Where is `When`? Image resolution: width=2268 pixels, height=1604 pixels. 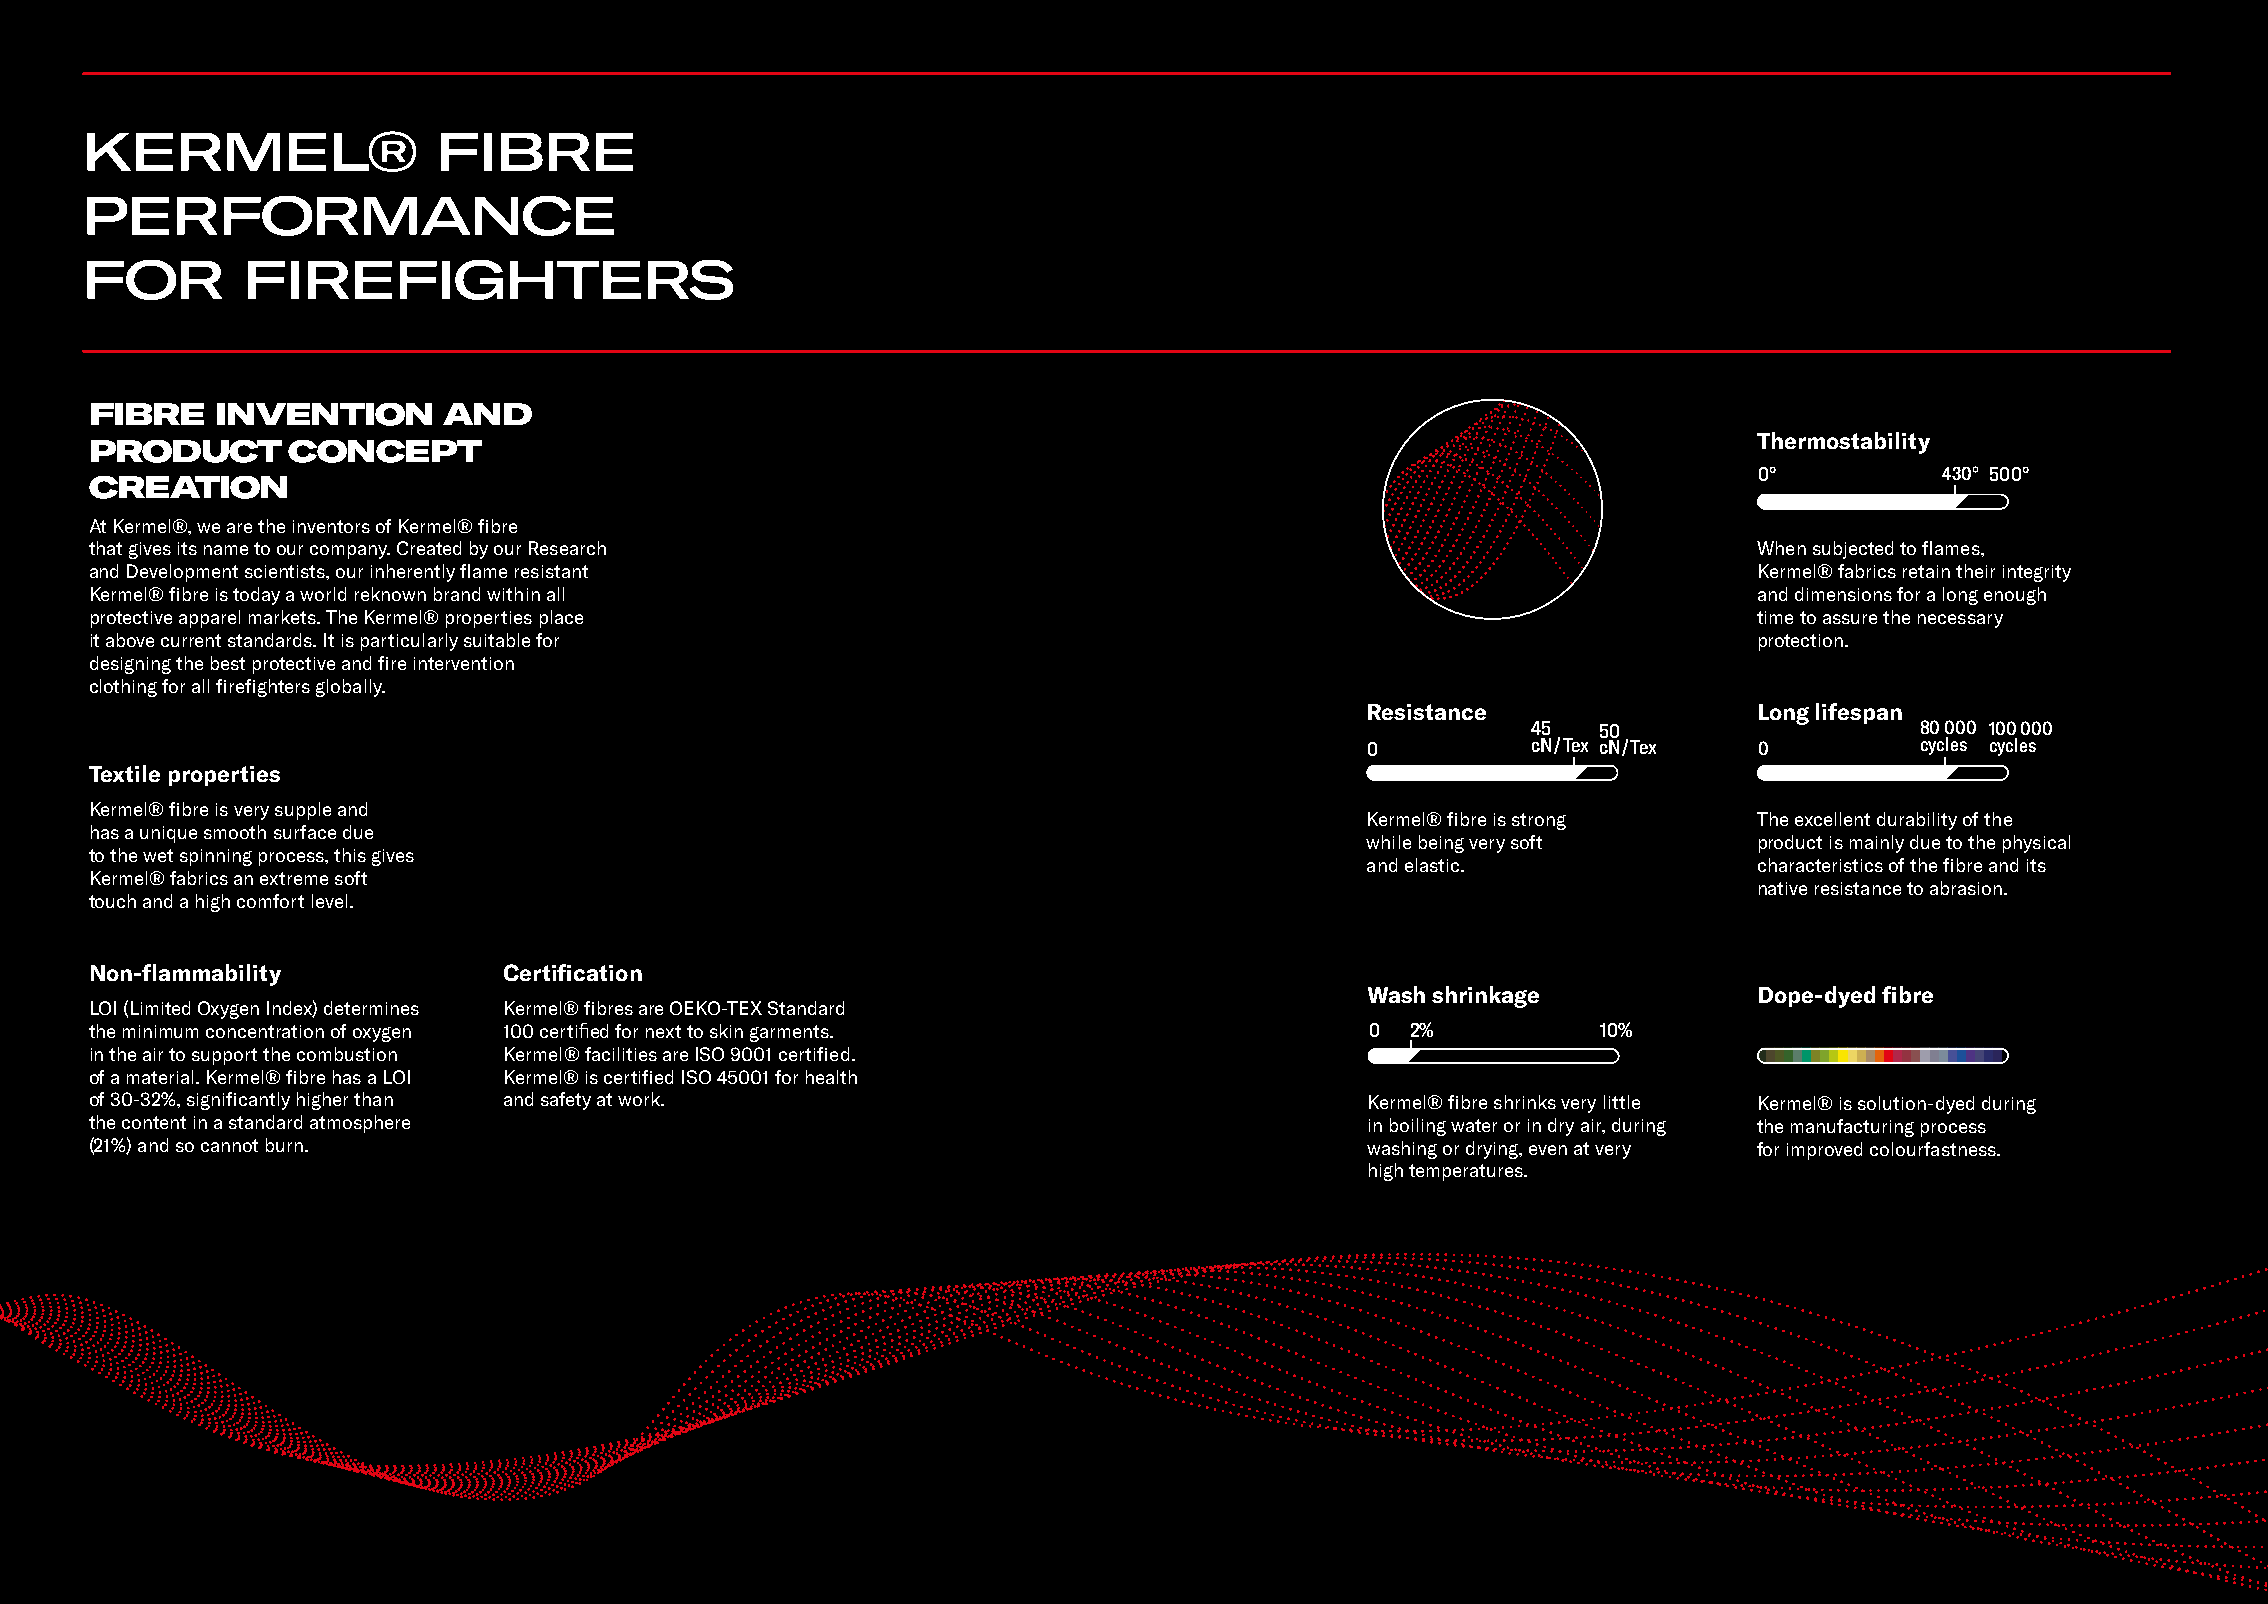 When is located at coordinates (1781, 548).
